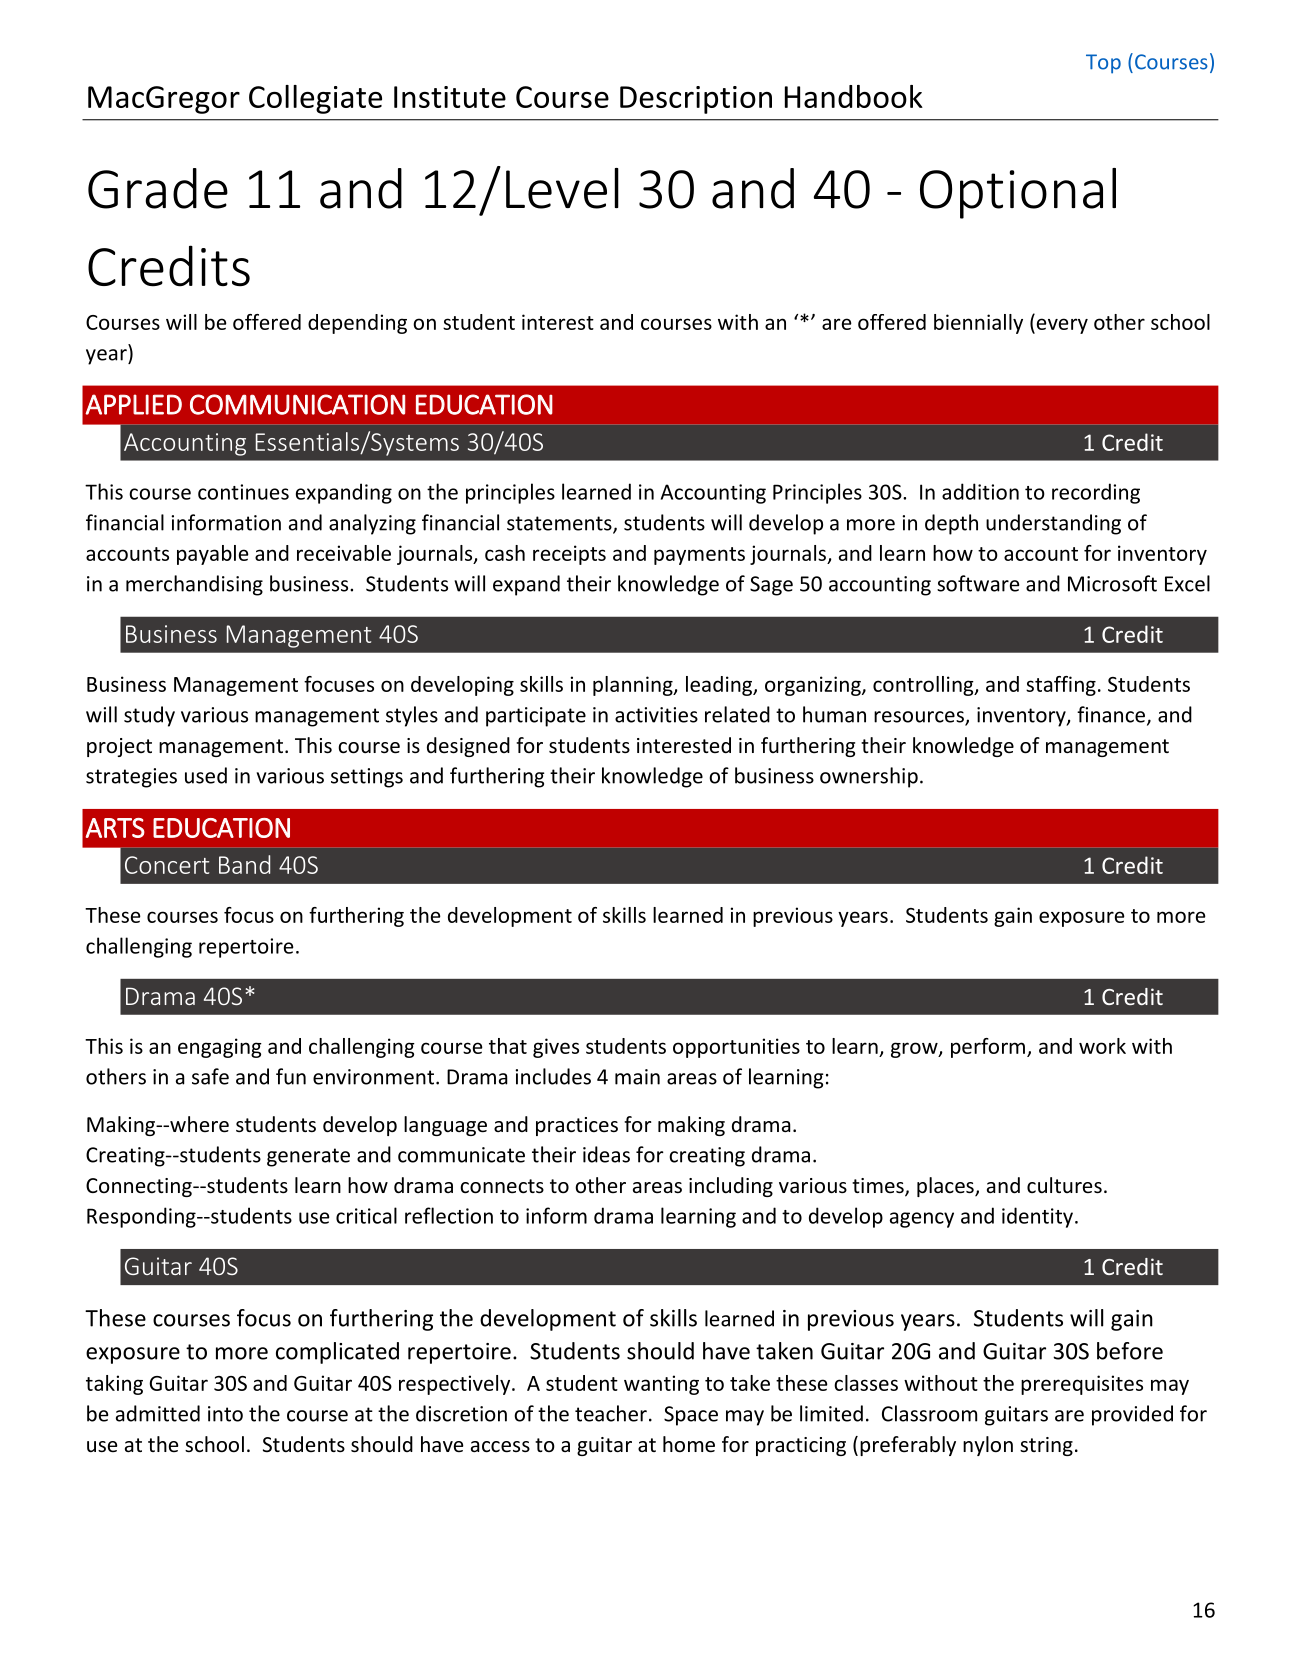 The height and width of the page is (1671, 1291). I want to click on Top, so click(1103, 64).
